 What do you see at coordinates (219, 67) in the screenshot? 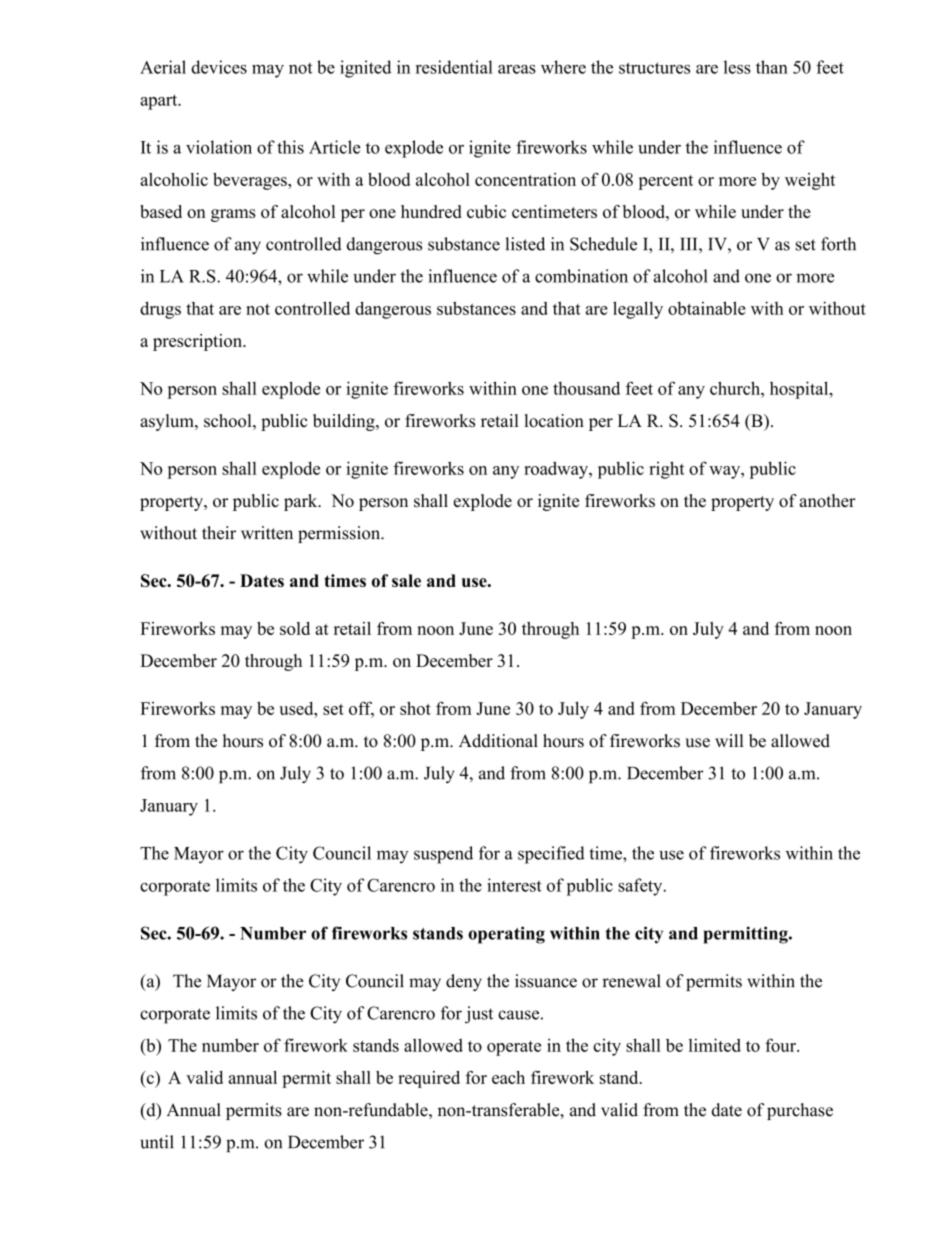
I see `devices` at bounding box center [219, 67].
